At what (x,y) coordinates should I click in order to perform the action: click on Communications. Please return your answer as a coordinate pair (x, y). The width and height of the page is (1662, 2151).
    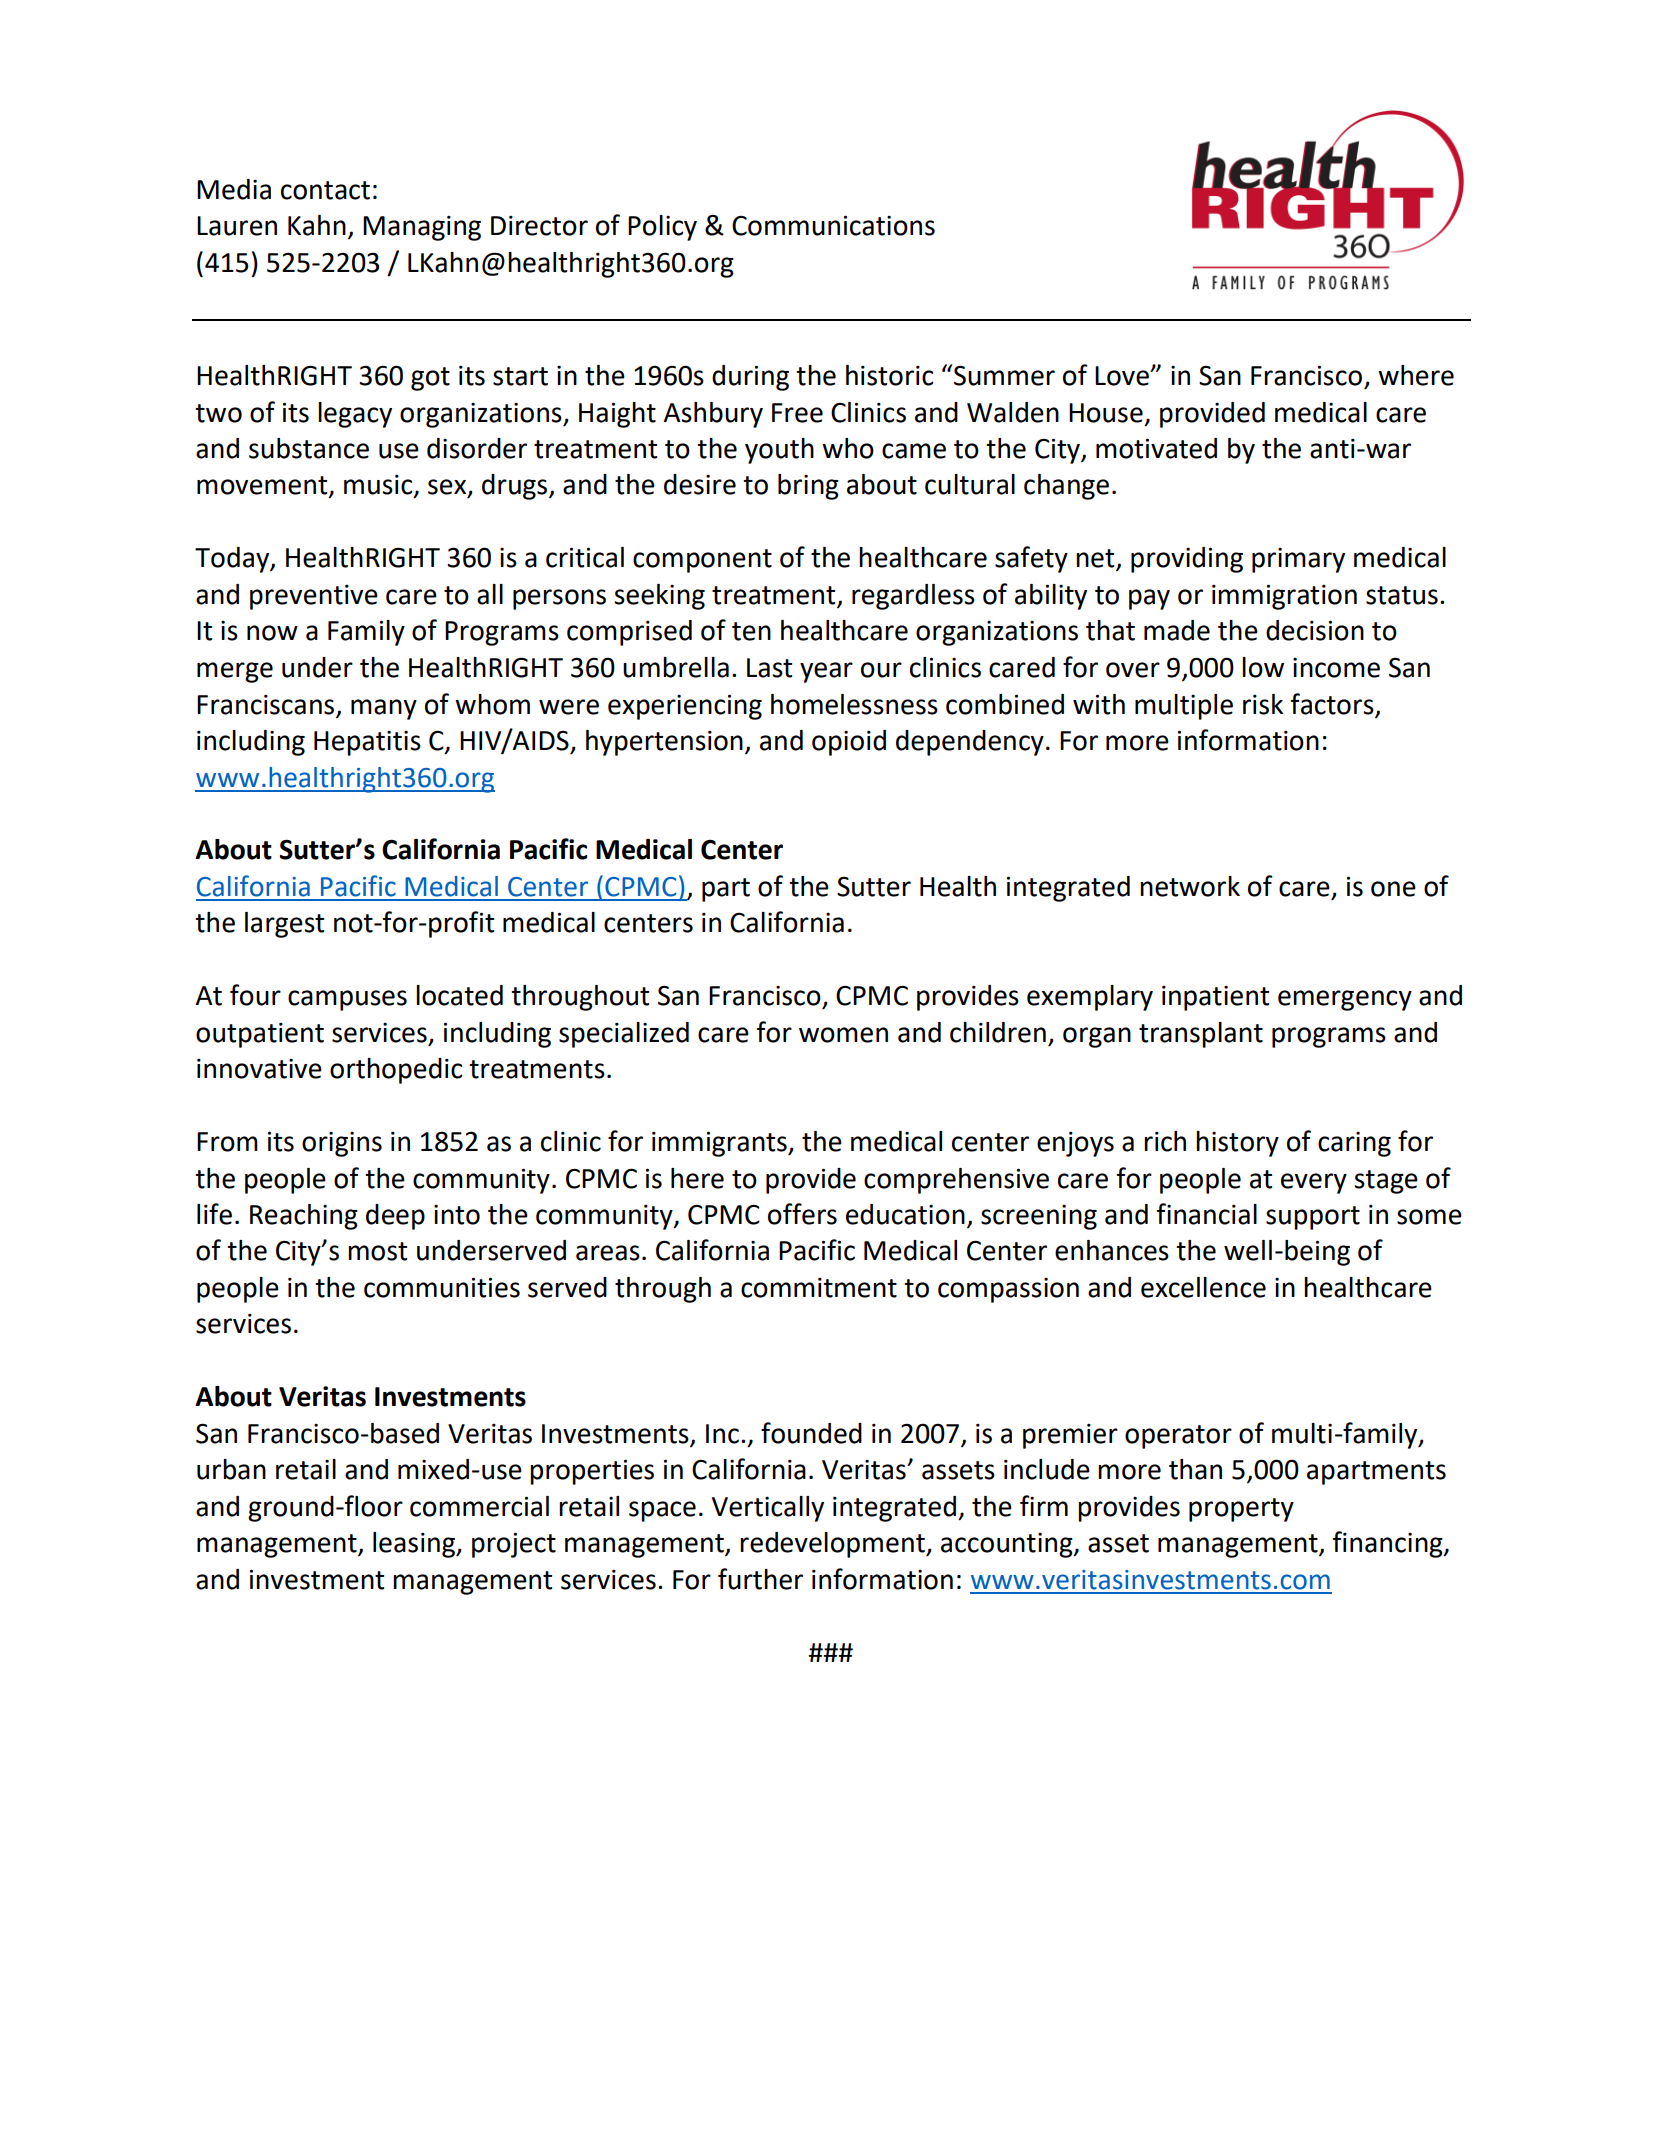
    Looking at the image, I should click on (833, 225).
